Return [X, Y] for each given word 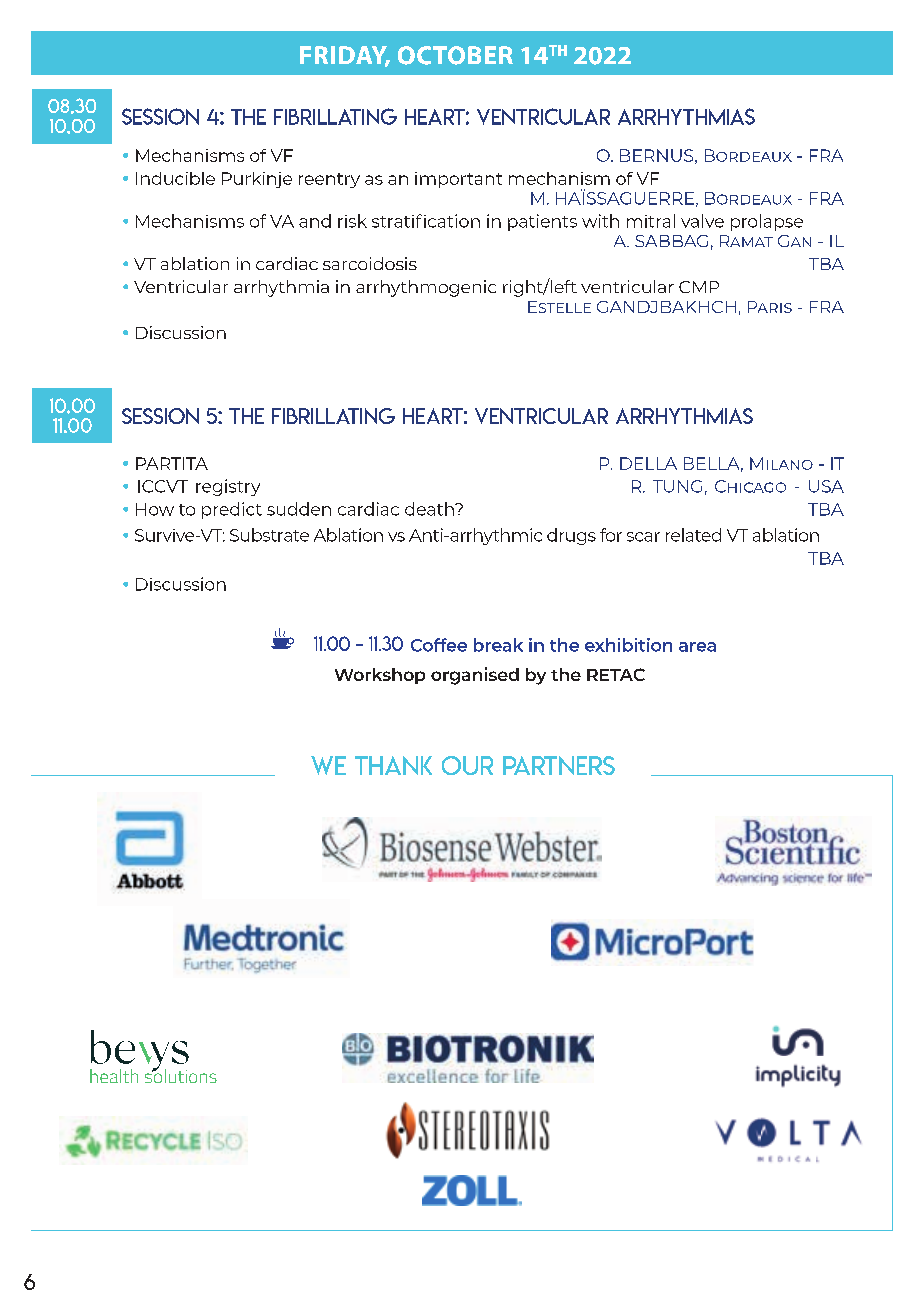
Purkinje [257, 180]
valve [702, 221]
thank [393, 765]
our [467, 765]
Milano [781, 463]
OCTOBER [455, 55]
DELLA [648, 463]
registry [228, 487]
